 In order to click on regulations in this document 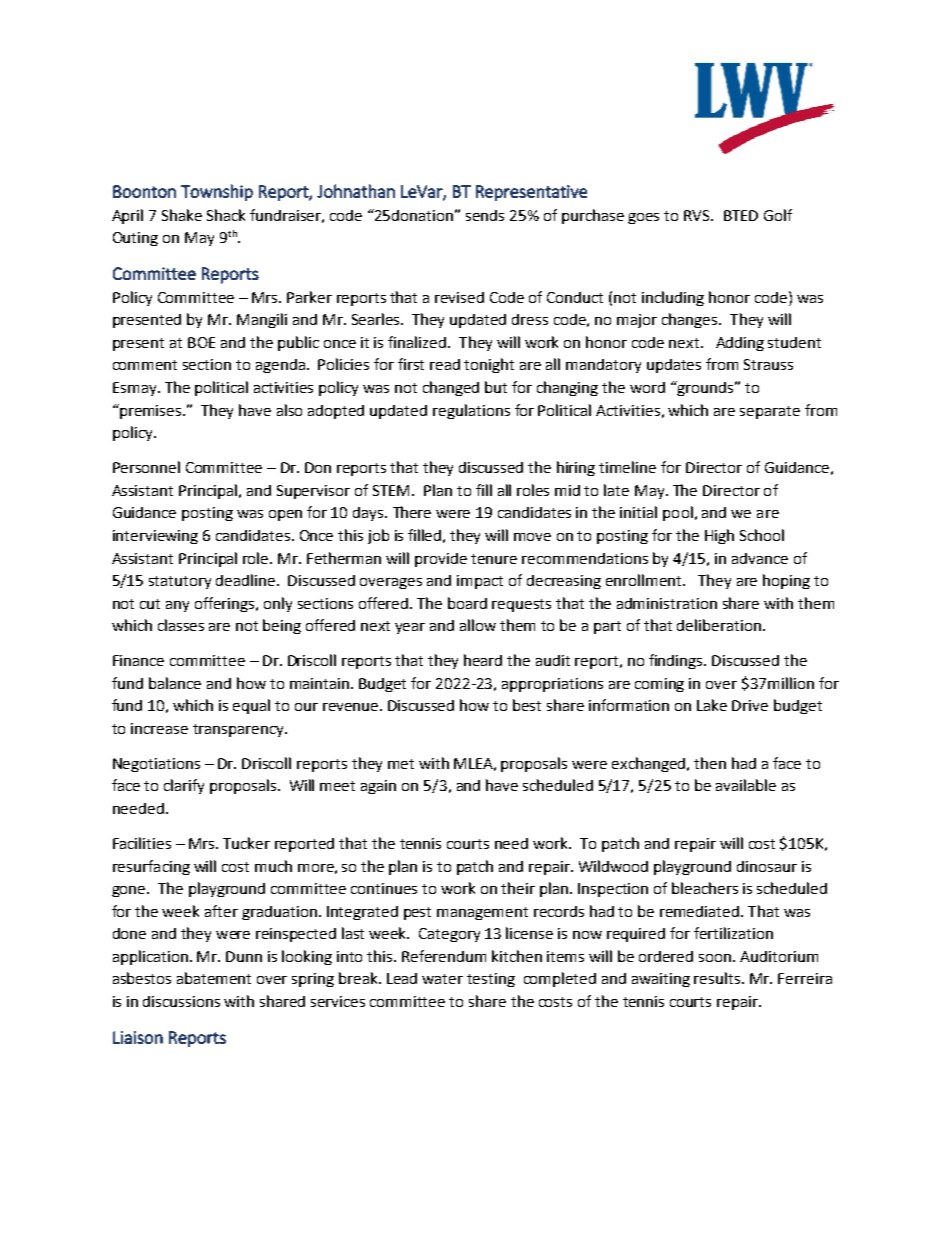, I will do `click(471, 411)`.
